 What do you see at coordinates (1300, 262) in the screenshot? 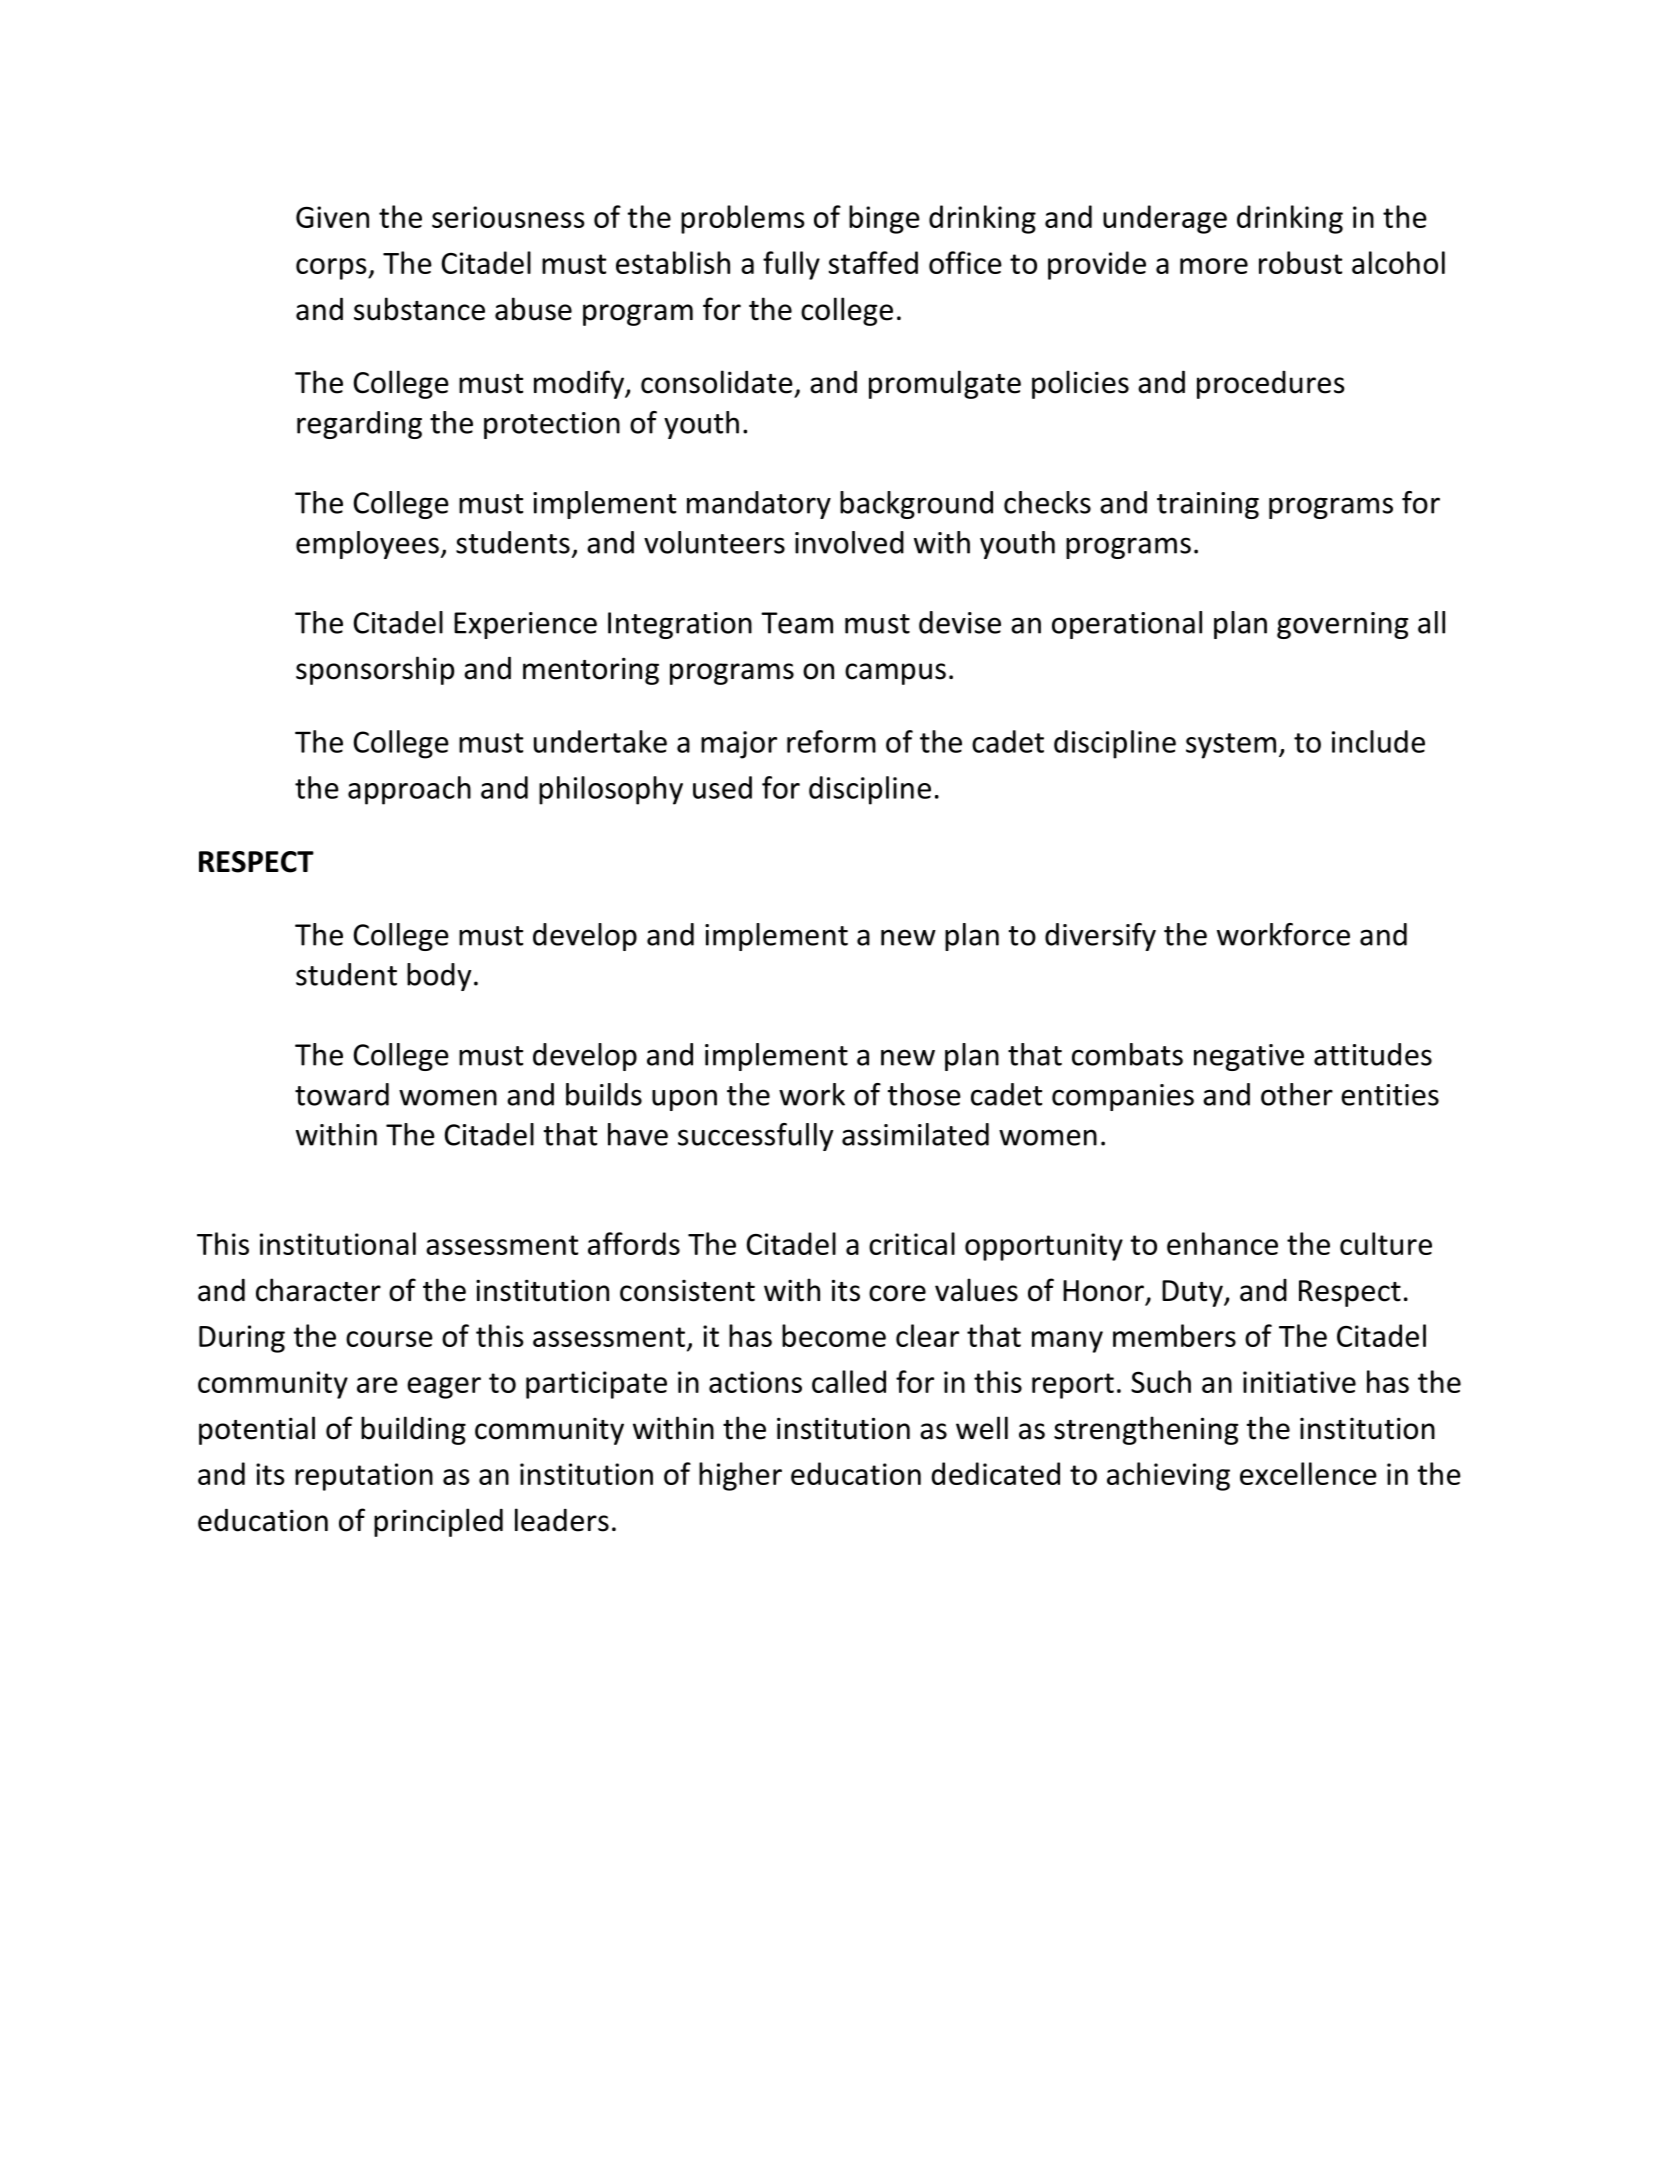
I see `robust` at bounding box center [1300, 262].
